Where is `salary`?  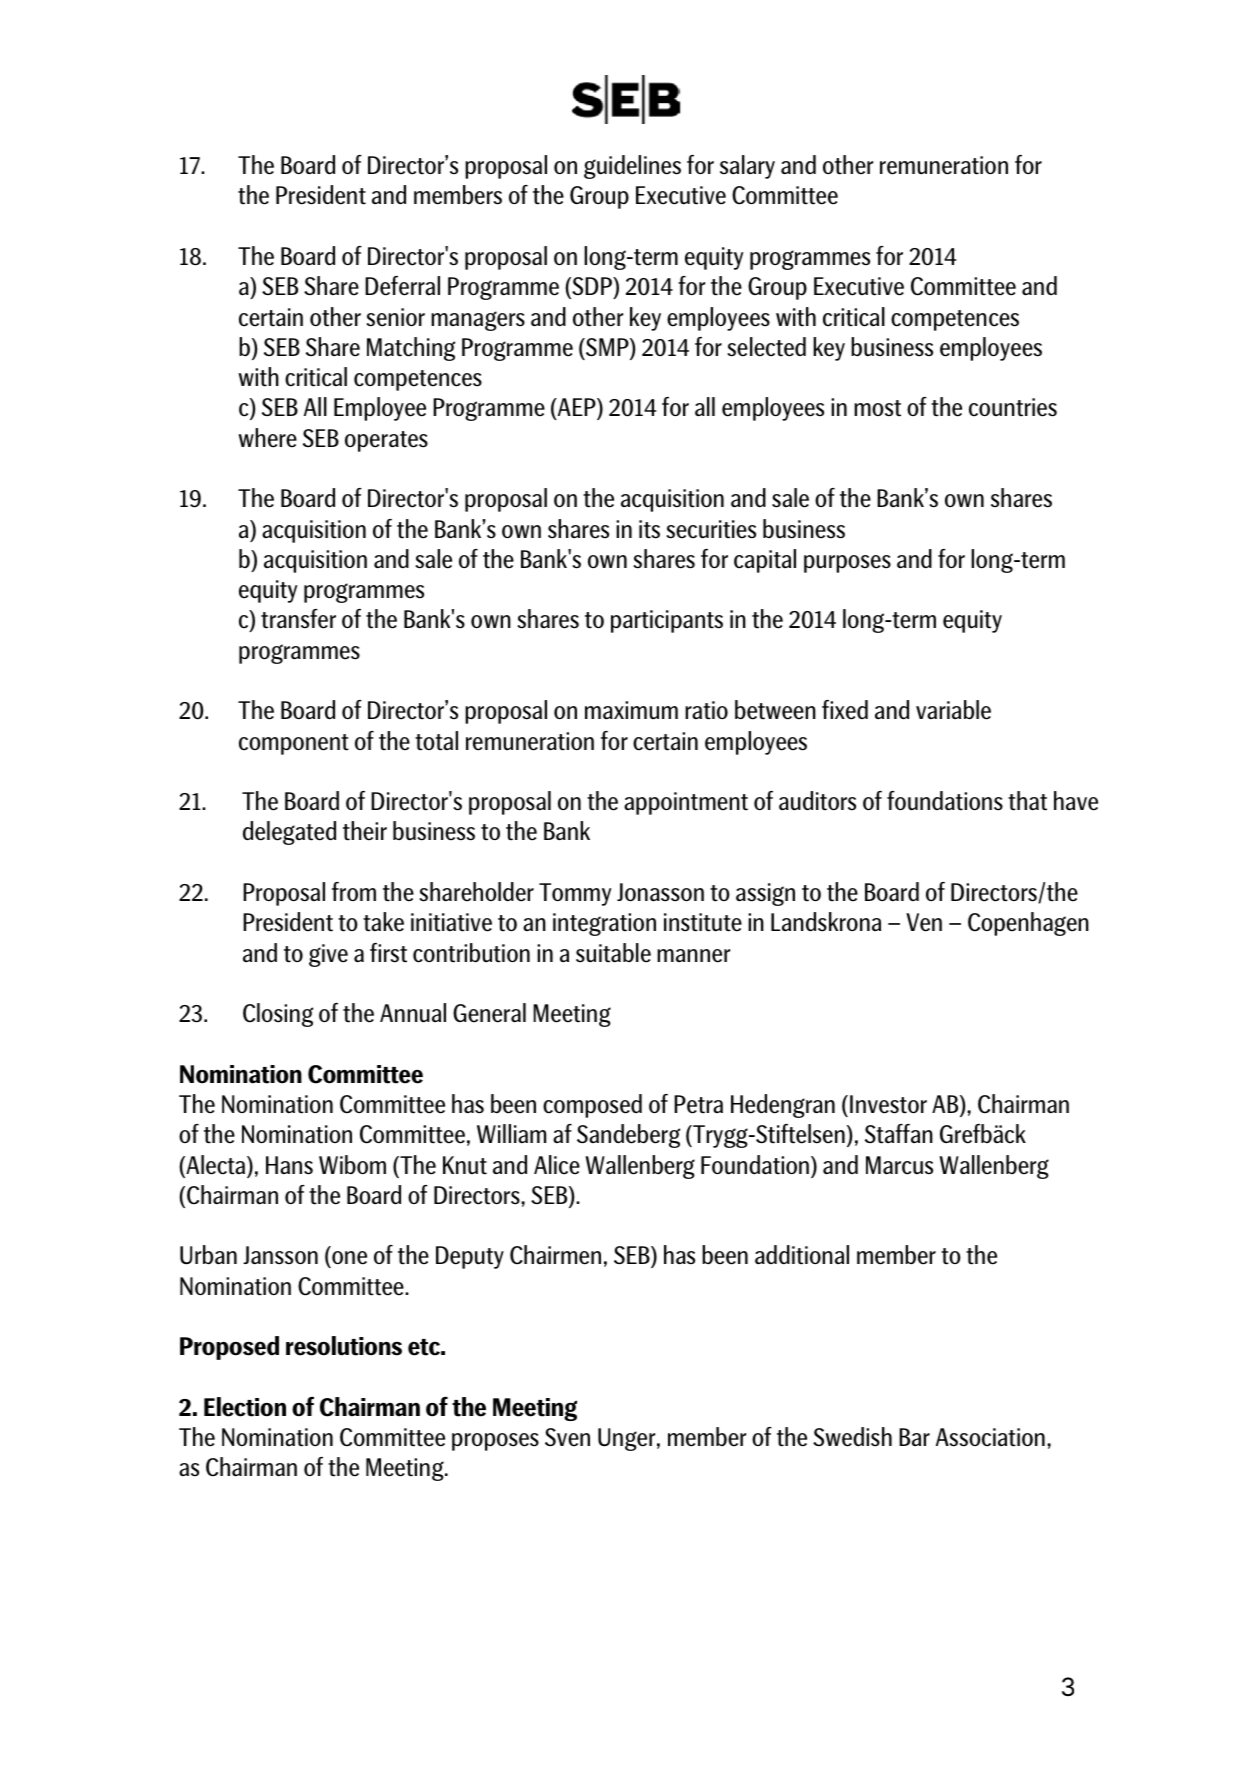
salary is located at coordinates (747, 167).
